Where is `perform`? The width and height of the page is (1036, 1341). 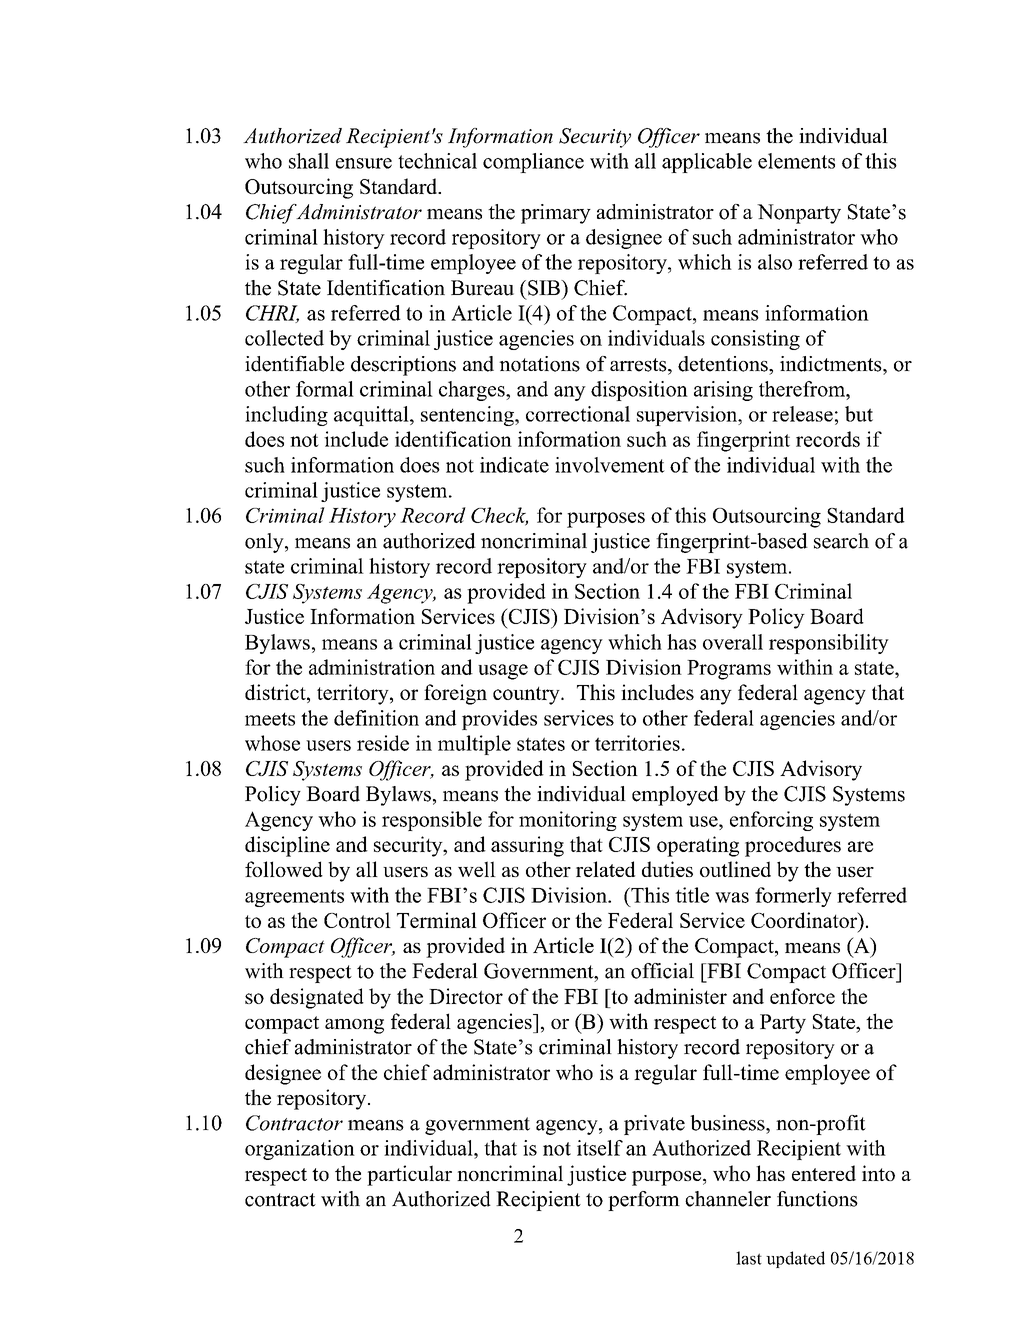 perform is located at coordinates (644, 1201).
